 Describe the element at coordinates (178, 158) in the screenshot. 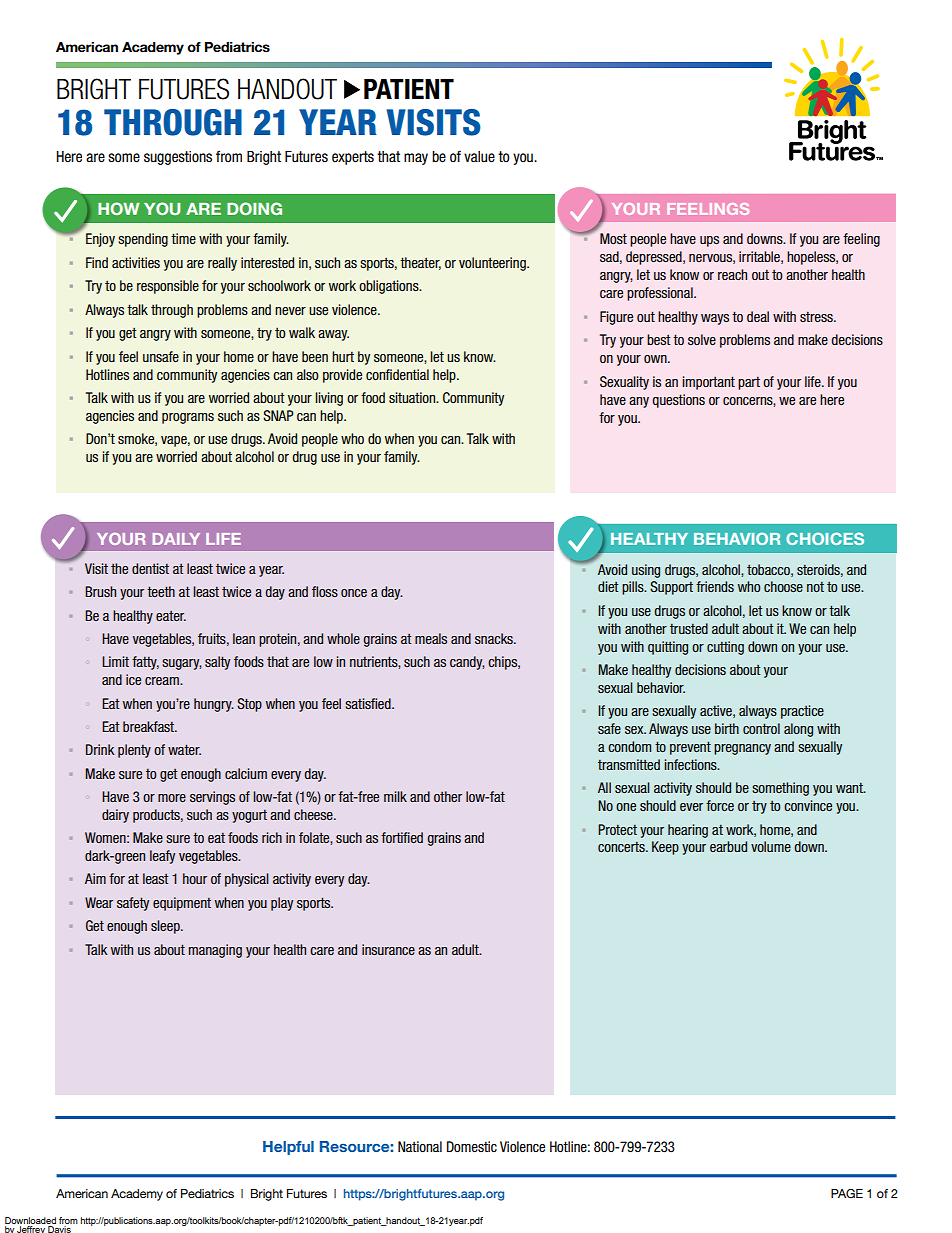

I see `suggestions` at that location.
